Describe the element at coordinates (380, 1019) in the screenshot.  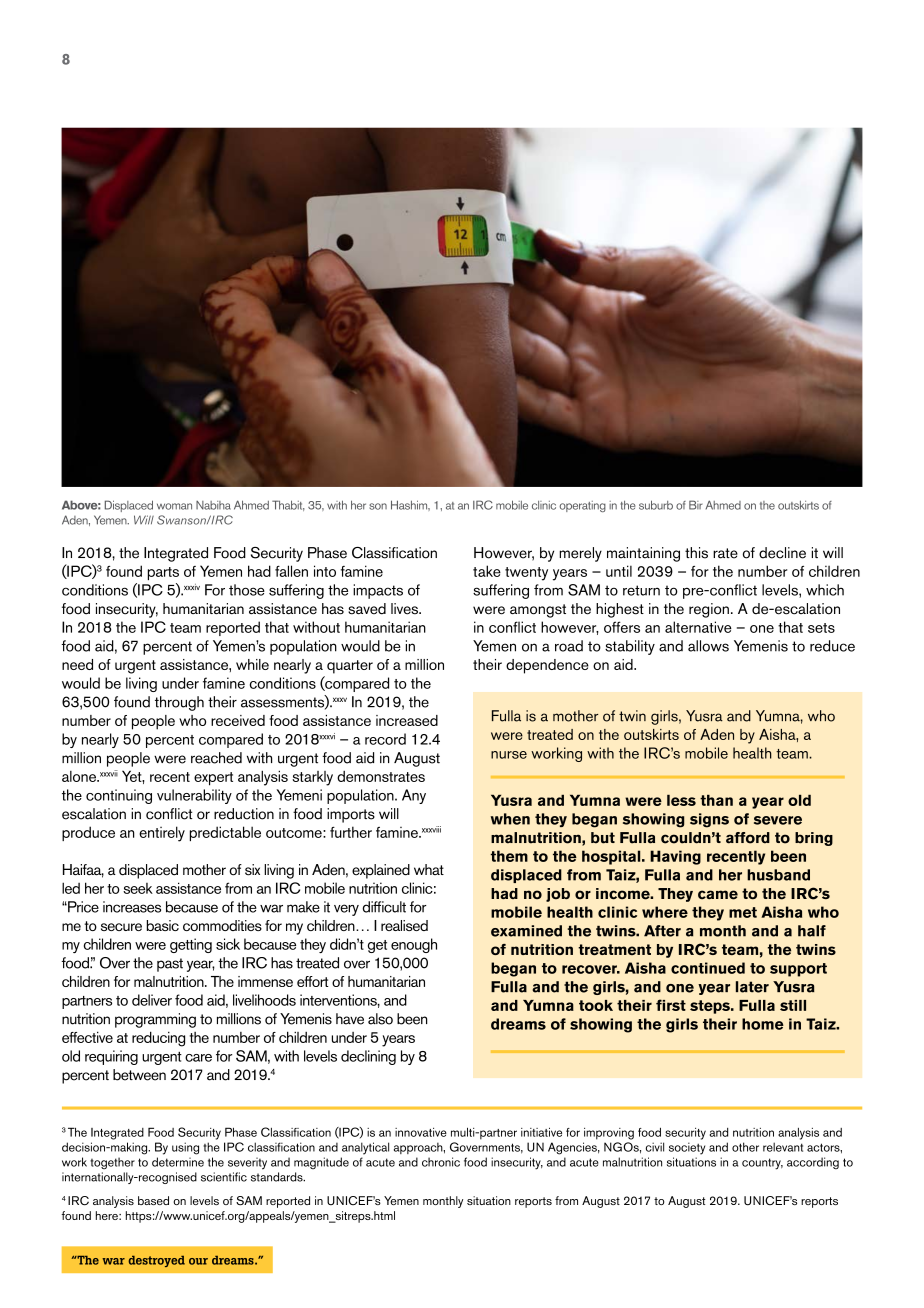
I see `also` at that location.
